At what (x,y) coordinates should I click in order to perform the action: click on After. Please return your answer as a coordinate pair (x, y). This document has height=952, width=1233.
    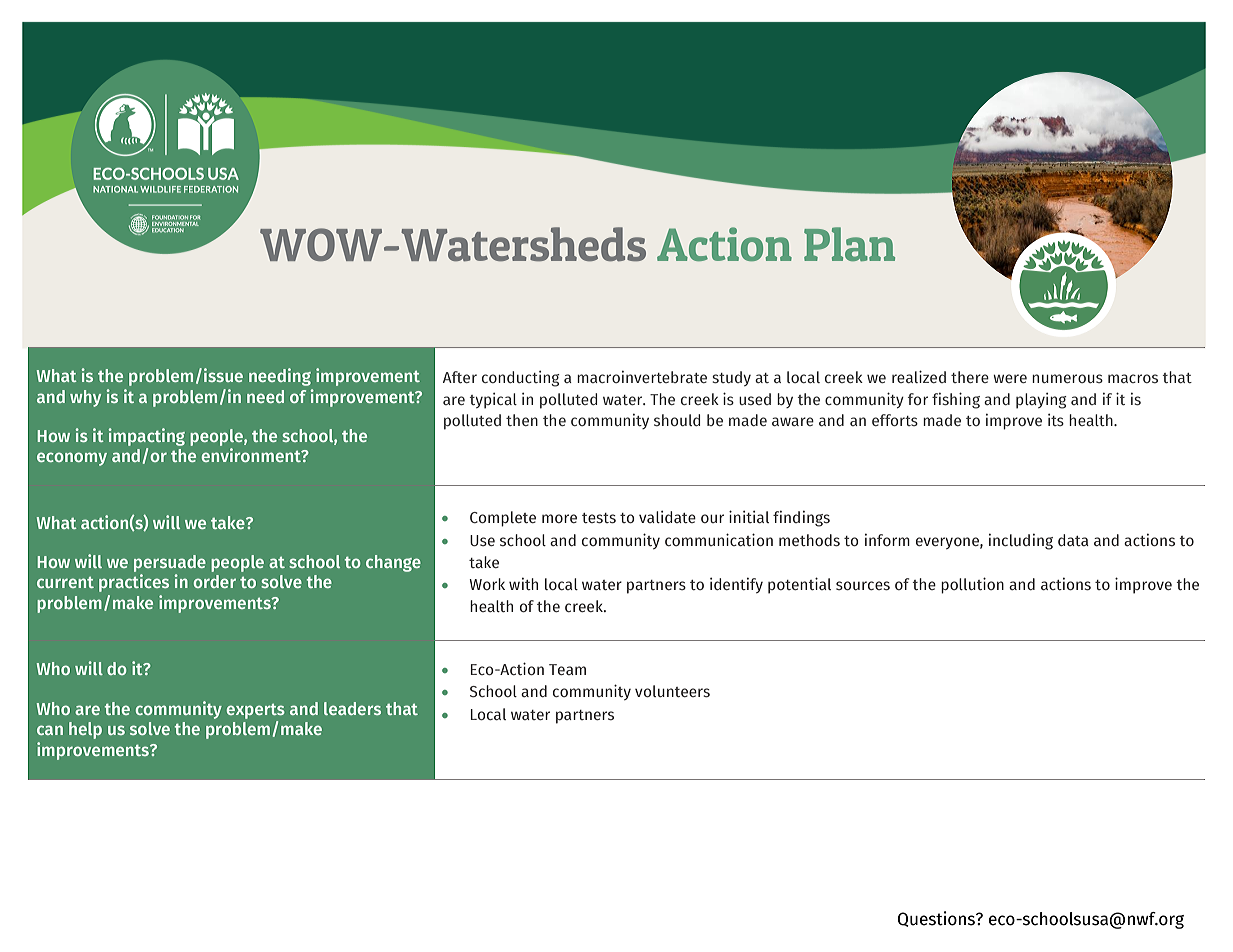
    Looking at the image, I should click on (460, 377).
